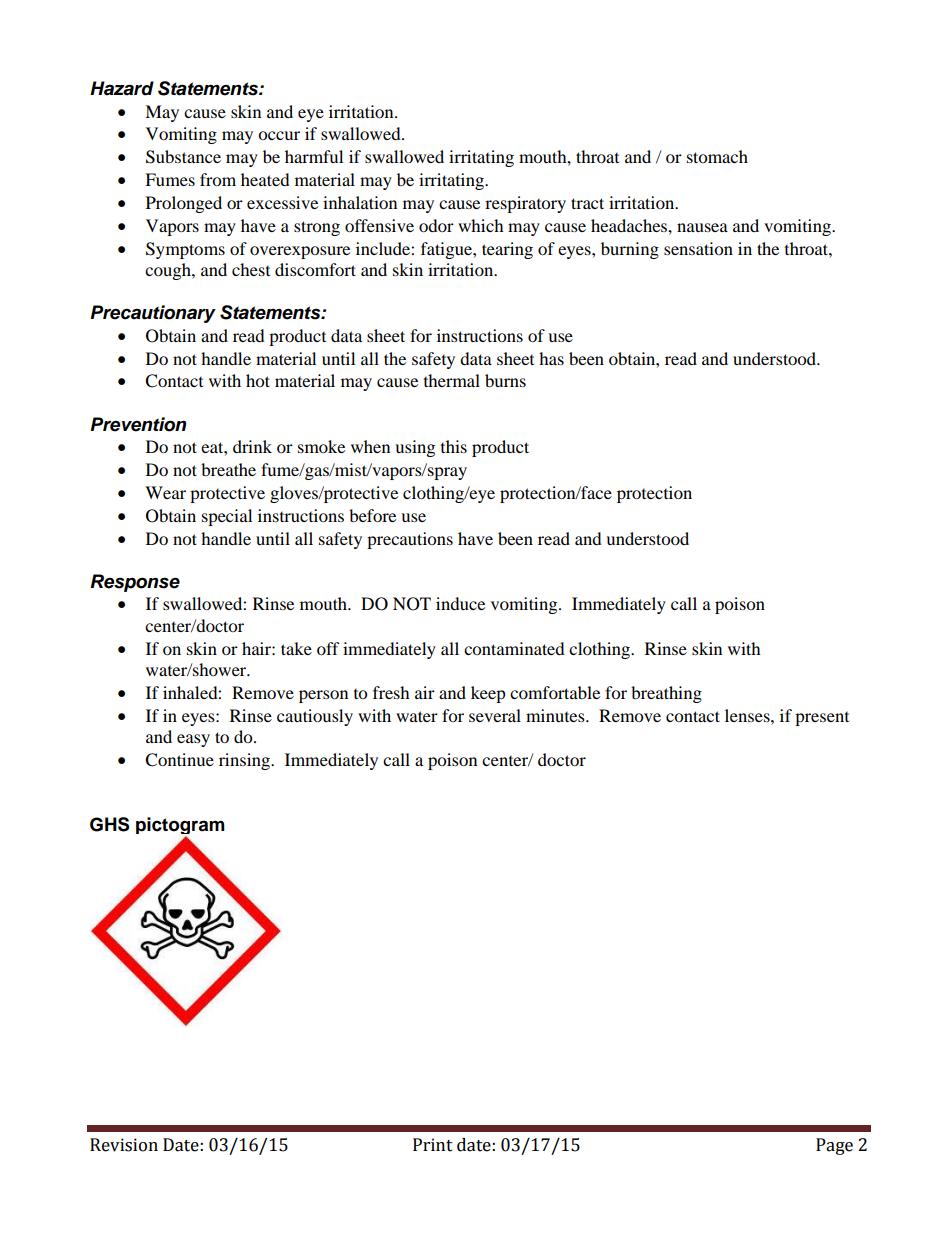 The image size is (952, 1233). What do you see at coordinates (525, 204) in the document?
I see `respiratory` at bounding box center [525, 204].
